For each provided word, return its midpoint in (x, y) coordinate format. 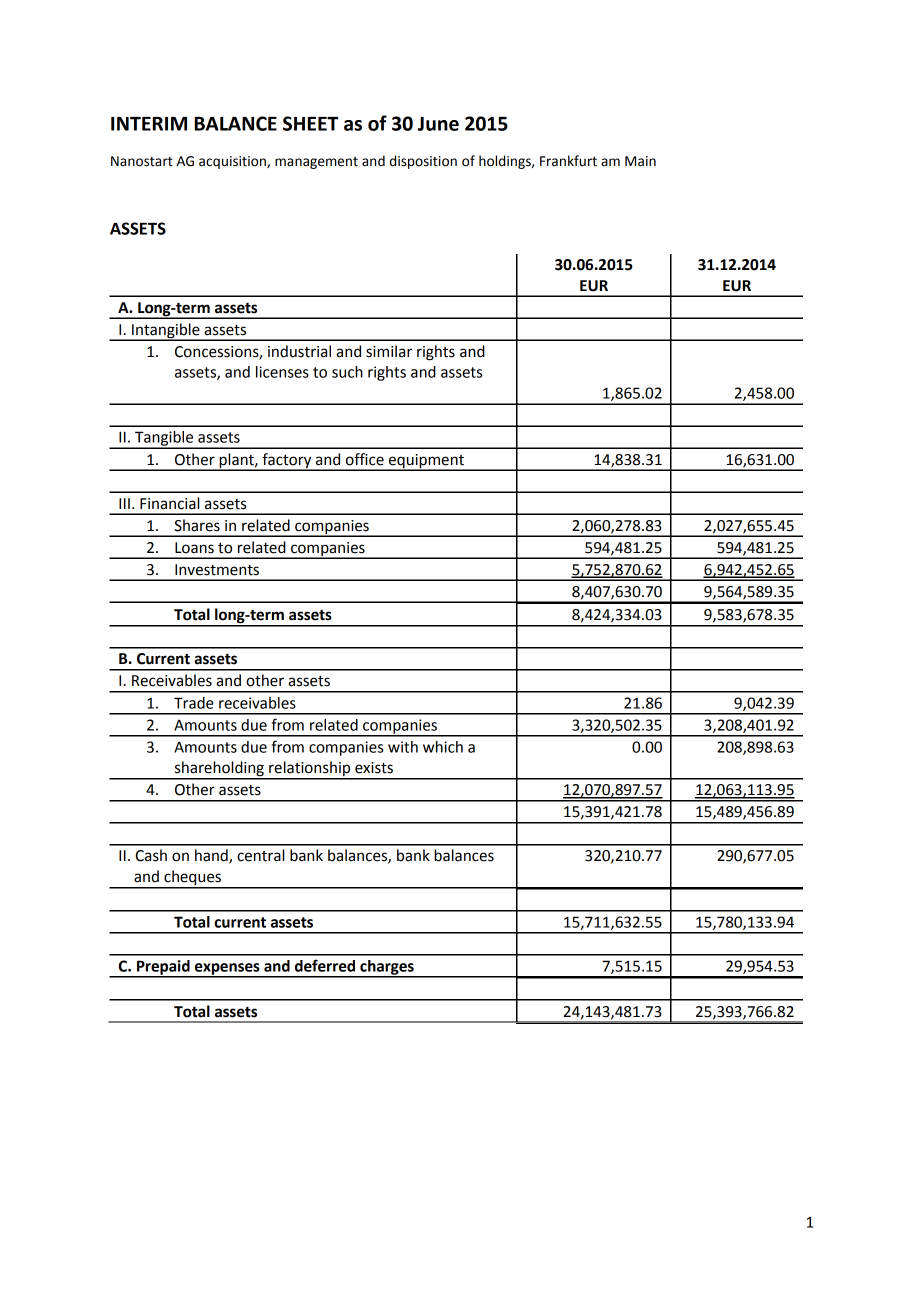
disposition (423, 162)
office (365, 459)
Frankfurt (568, 161)
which (443, 747)
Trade (194, 703)
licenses (282, 372)
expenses (227, 970)
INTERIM (149, 124)
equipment (426, 462)
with (403, 747)
